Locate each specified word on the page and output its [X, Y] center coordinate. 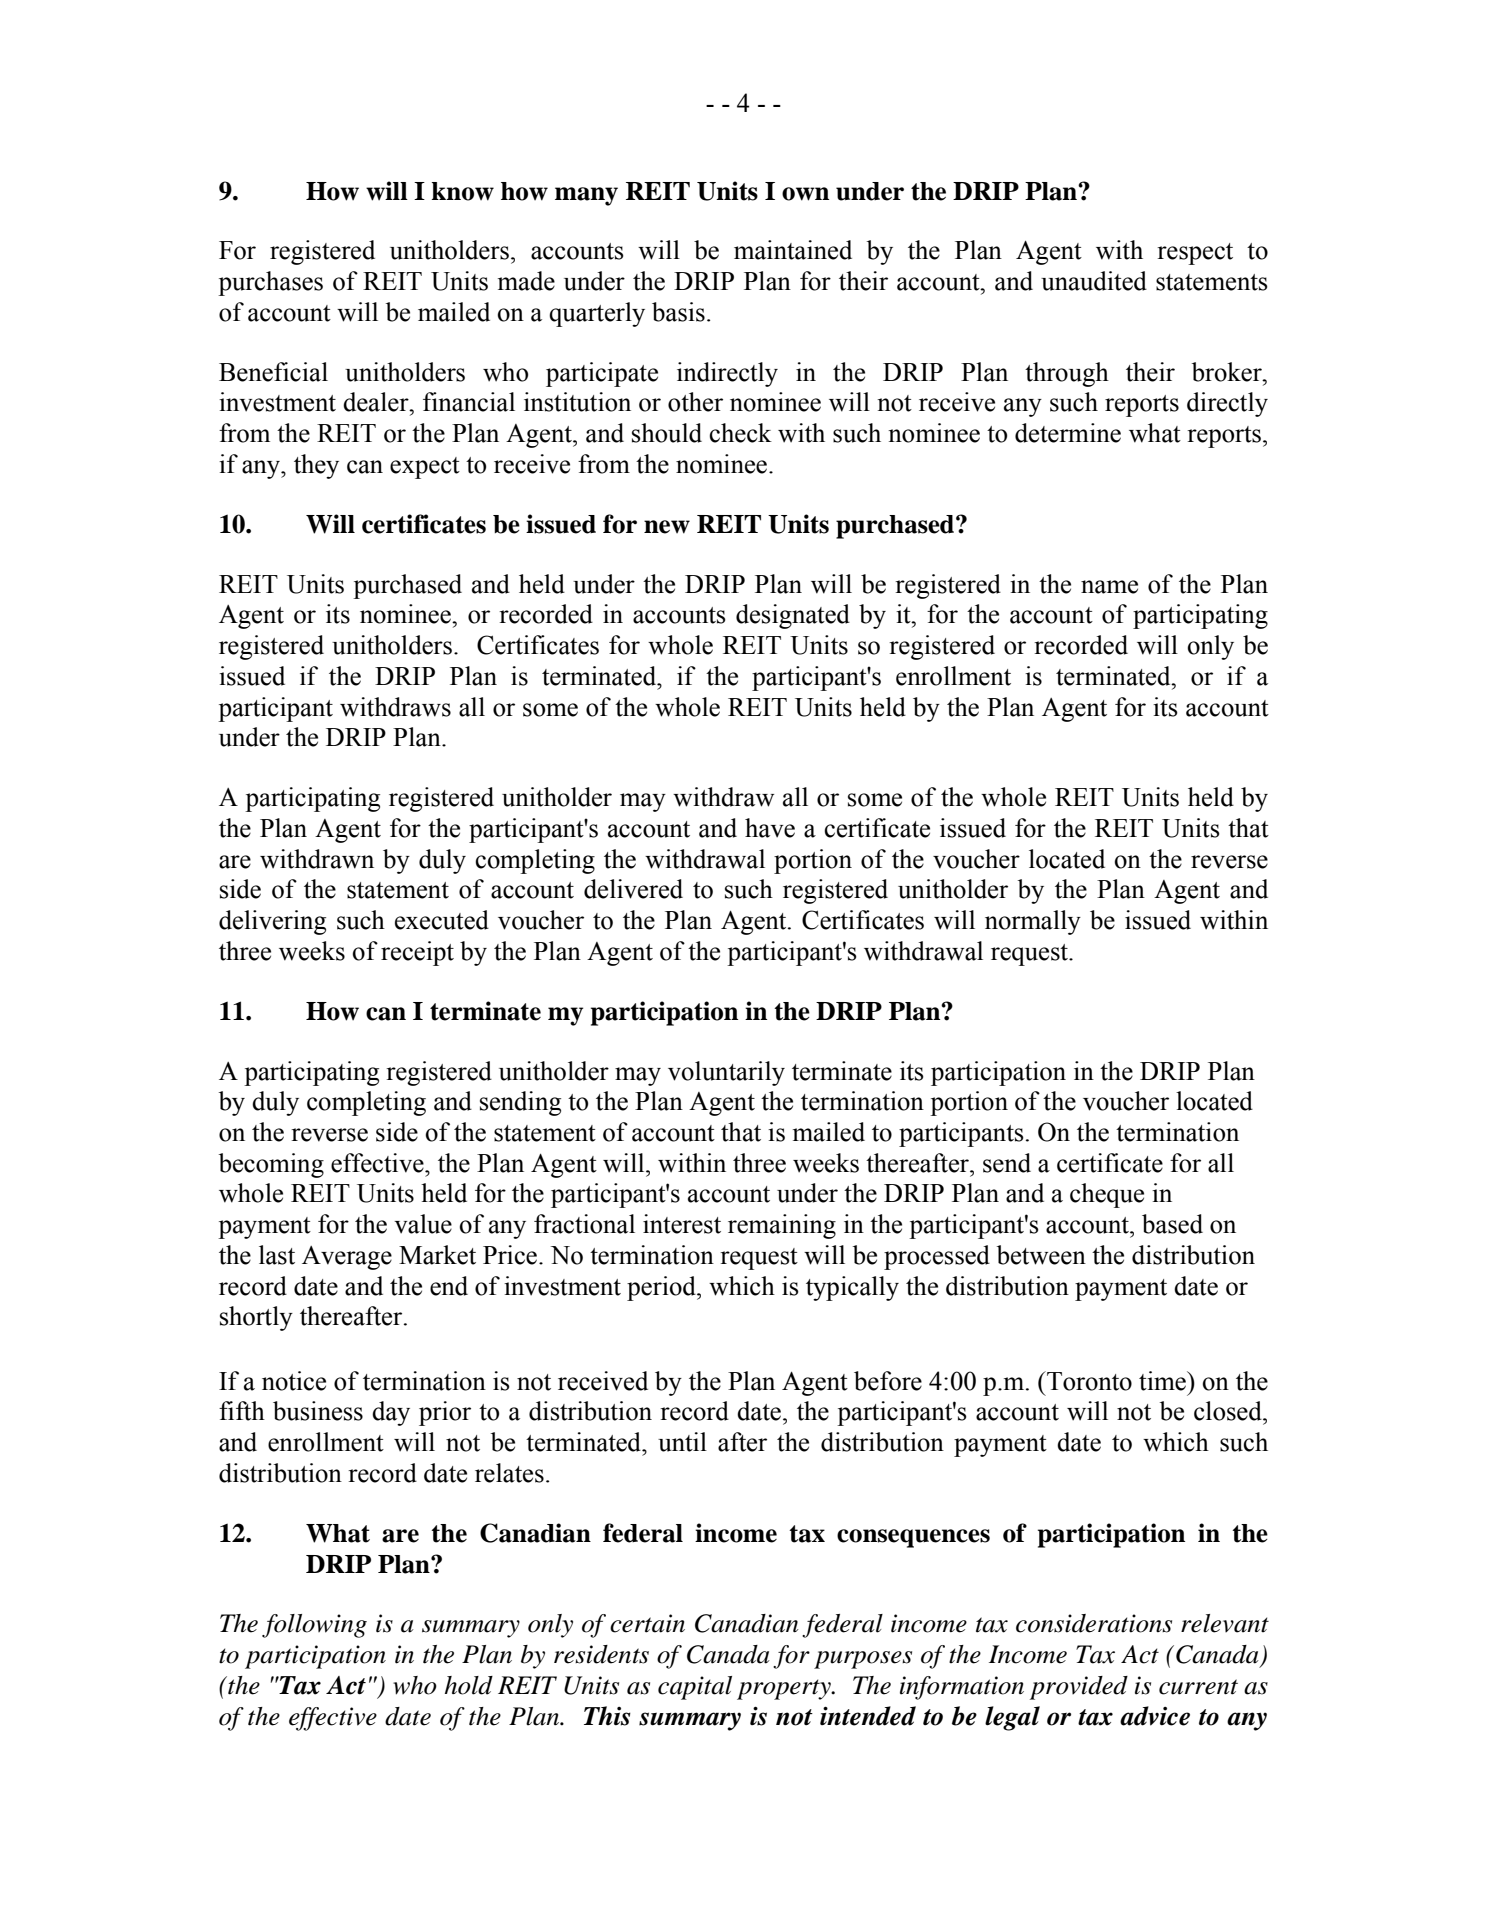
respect [1195, 254]
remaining [782, 1226]
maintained [793, 250]
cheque [1107, 1195]
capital [695, 1688]
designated [793, 616]
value [423, 1224]
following [314, 1626]
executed [442, 920]
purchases [270, 283]
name [1109, 587]
